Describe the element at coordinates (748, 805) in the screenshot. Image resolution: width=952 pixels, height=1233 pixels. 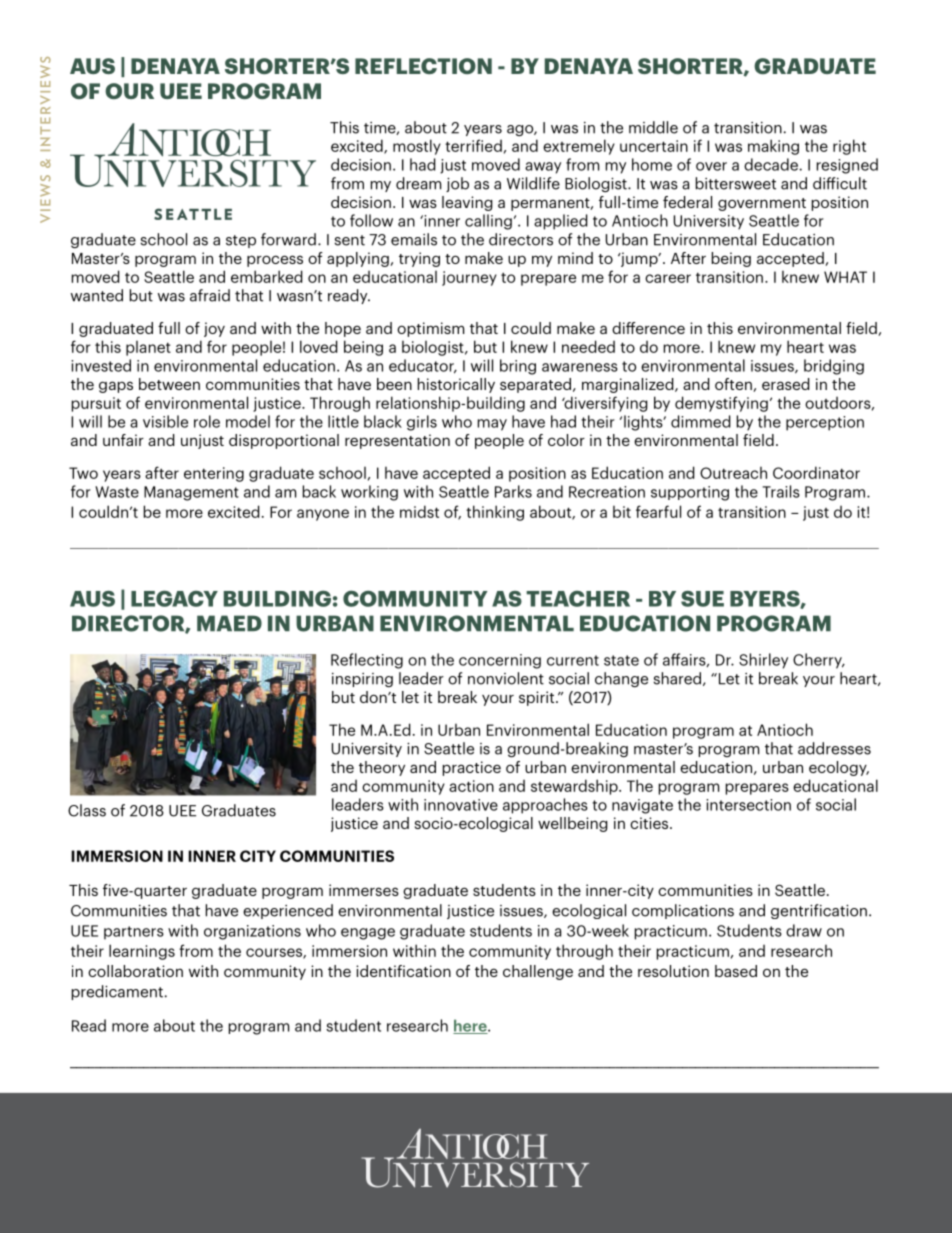
I see `intersection` at that location.
